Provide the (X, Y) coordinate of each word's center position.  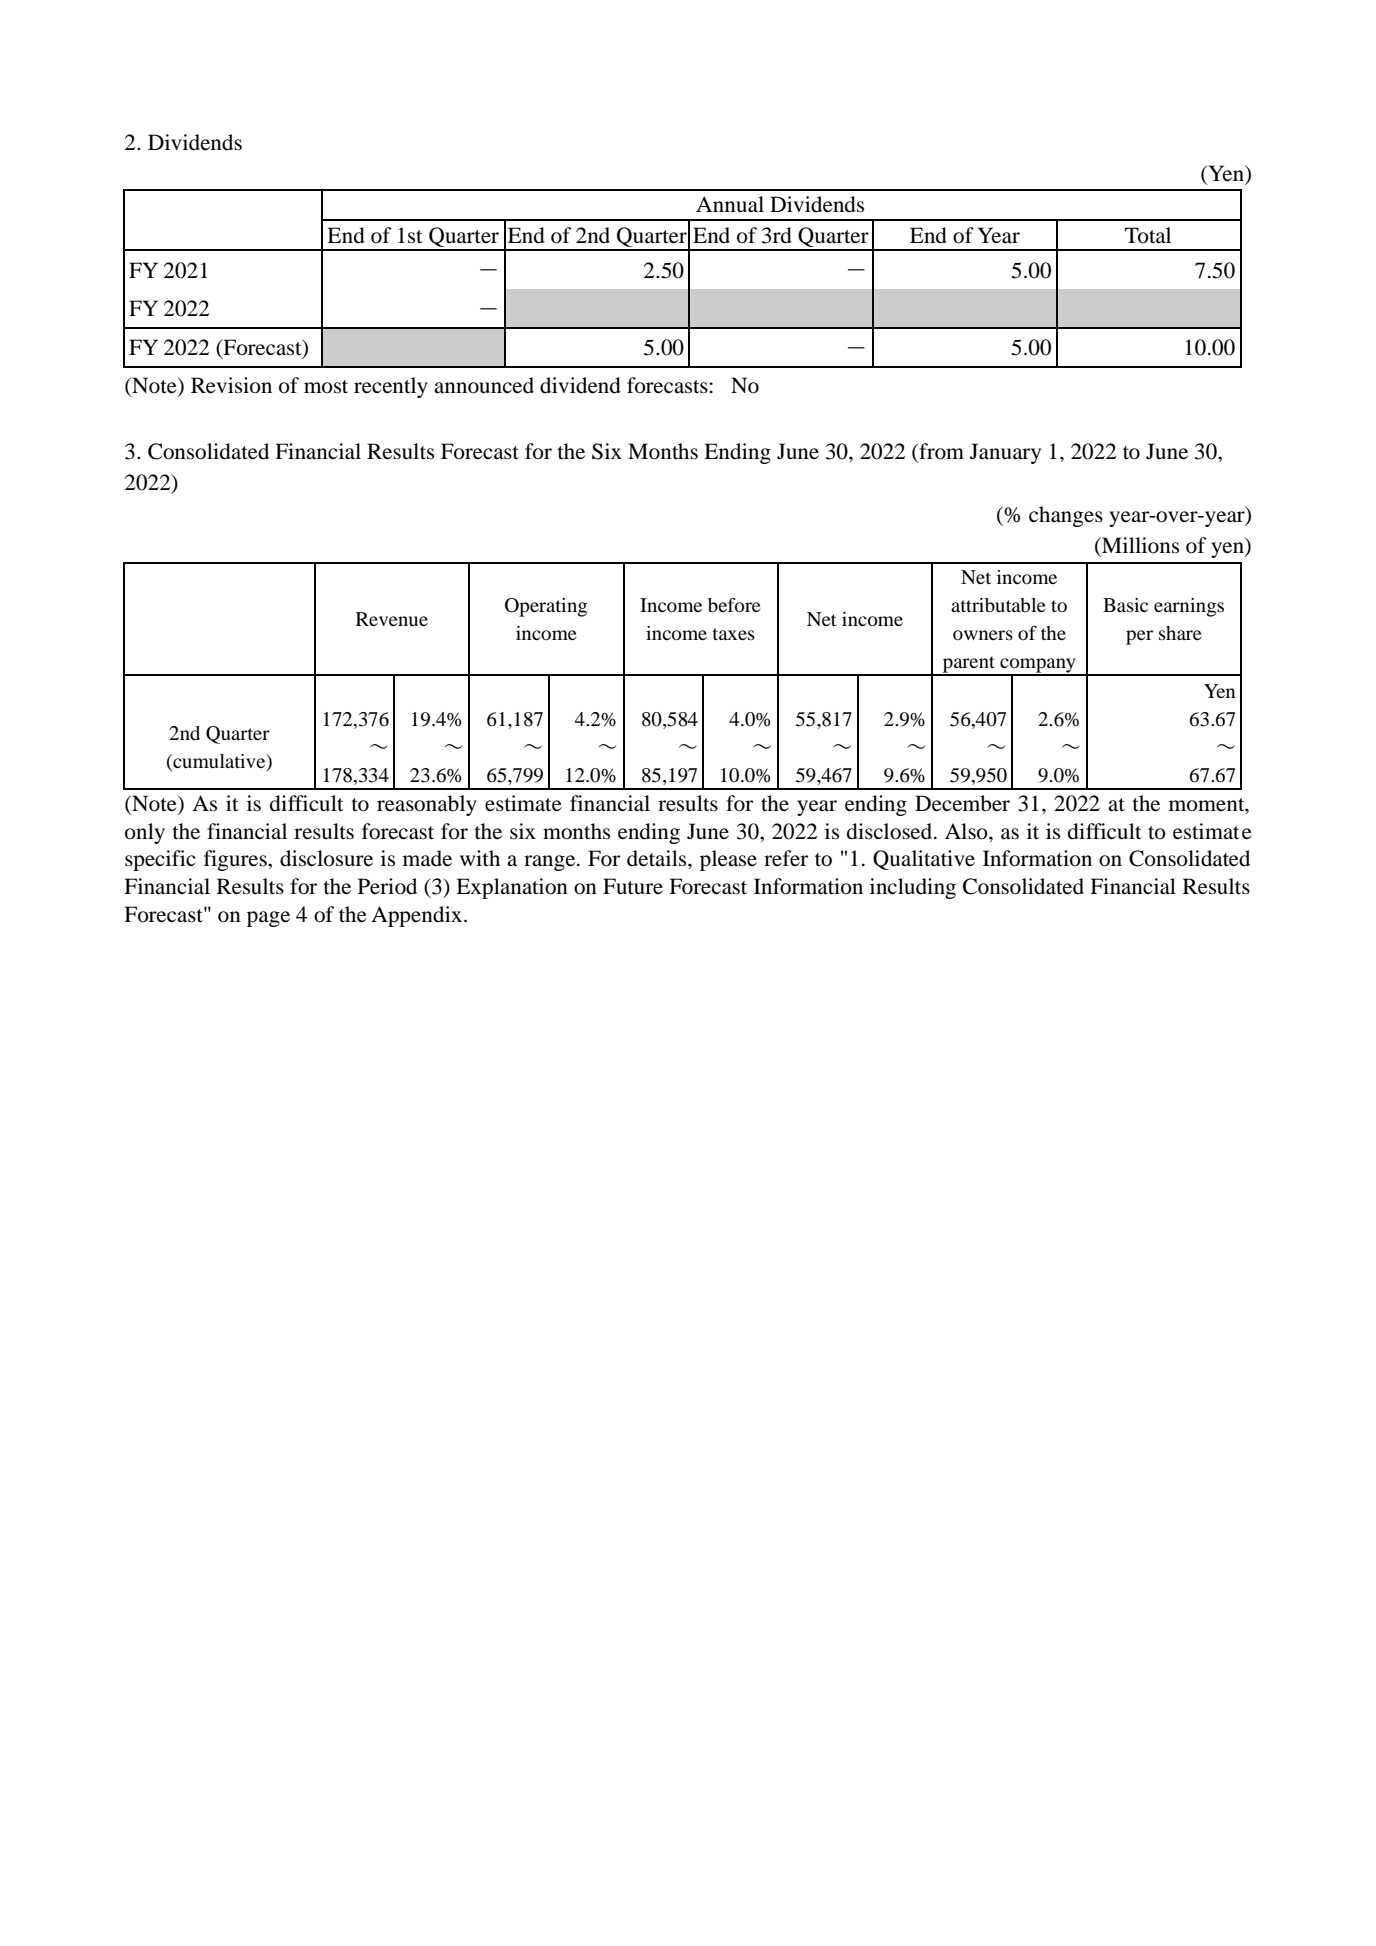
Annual (730, 204)
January (1005, 453)
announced (484, 385)
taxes (733, 634)
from (940, 452)
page (268, 919)
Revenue (392, 619)
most (326, 387)
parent (969, 665)
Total (1148, 235)
